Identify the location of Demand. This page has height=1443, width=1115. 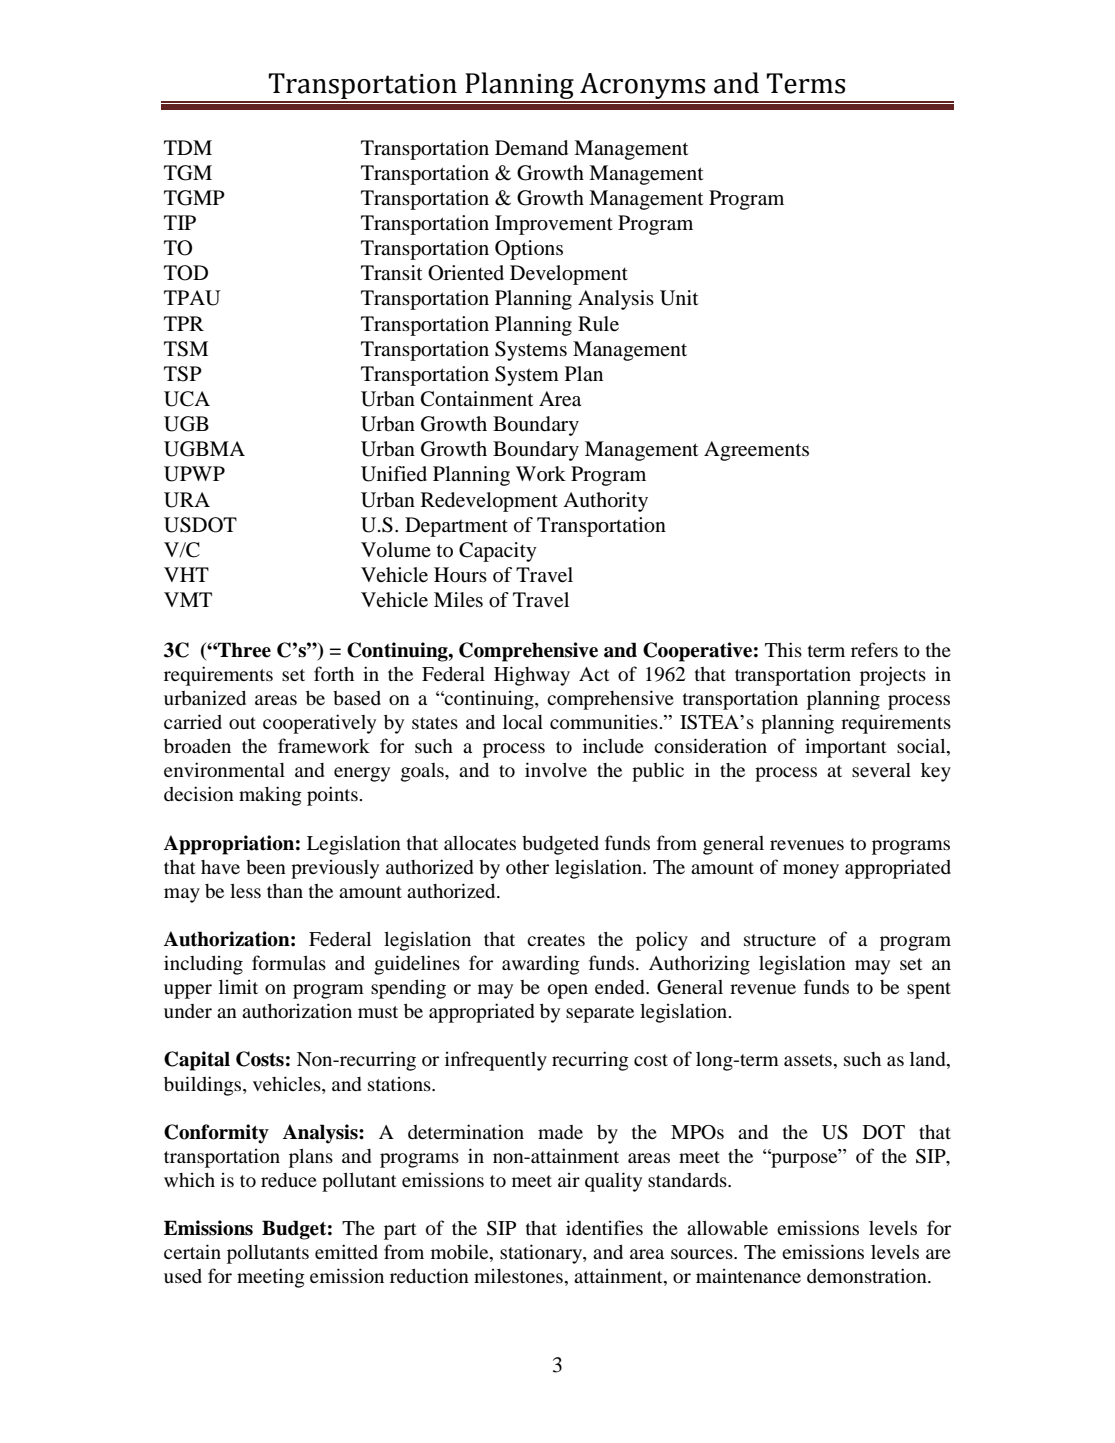
(531, 148).
